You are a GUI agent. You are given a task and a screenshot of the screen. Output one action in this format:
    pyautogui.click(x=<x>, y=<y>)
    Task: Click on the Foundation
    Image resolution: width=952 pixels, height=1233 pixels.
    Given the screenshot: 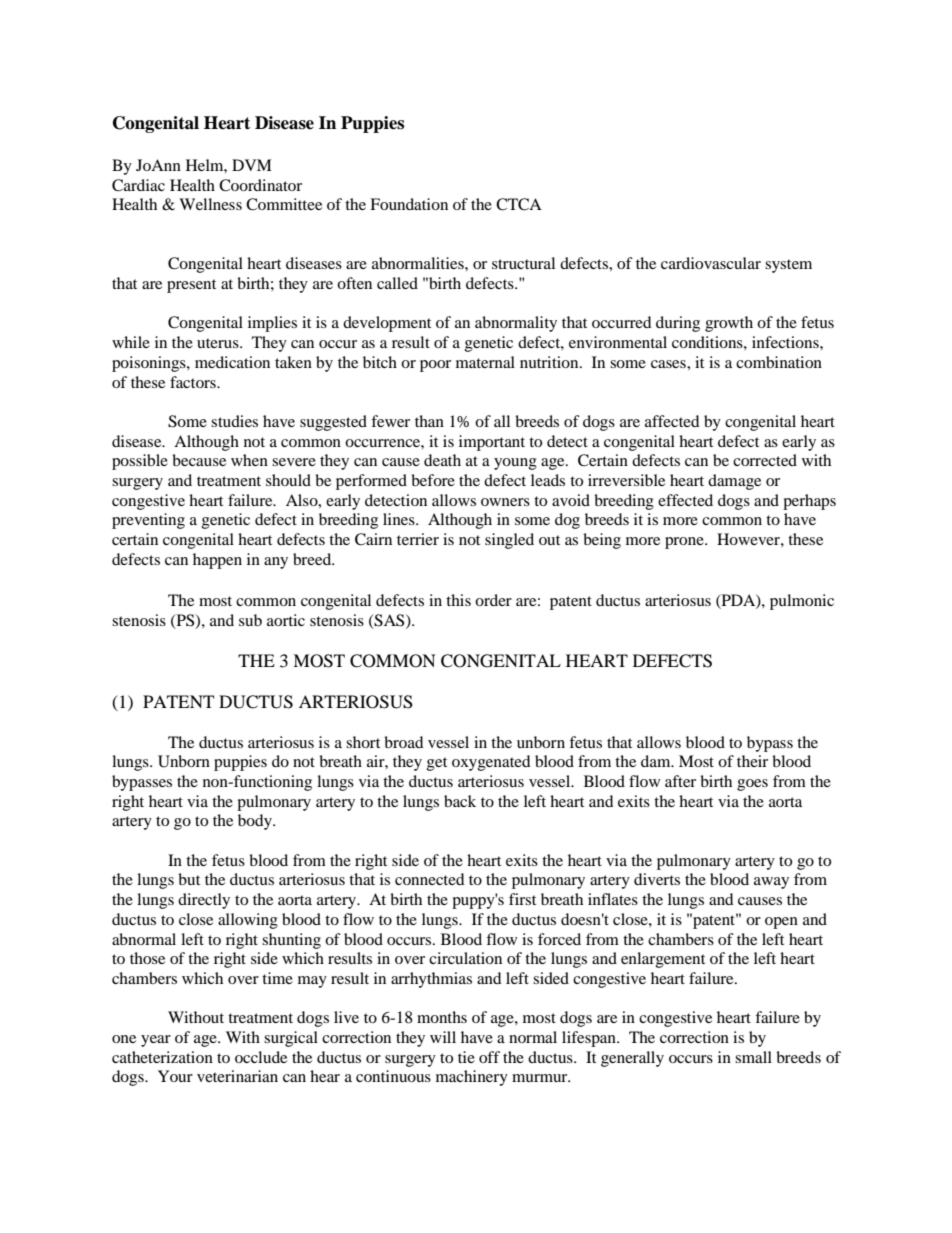 What is the action you would take?
    pyautogui.click(x=409, y=204)
